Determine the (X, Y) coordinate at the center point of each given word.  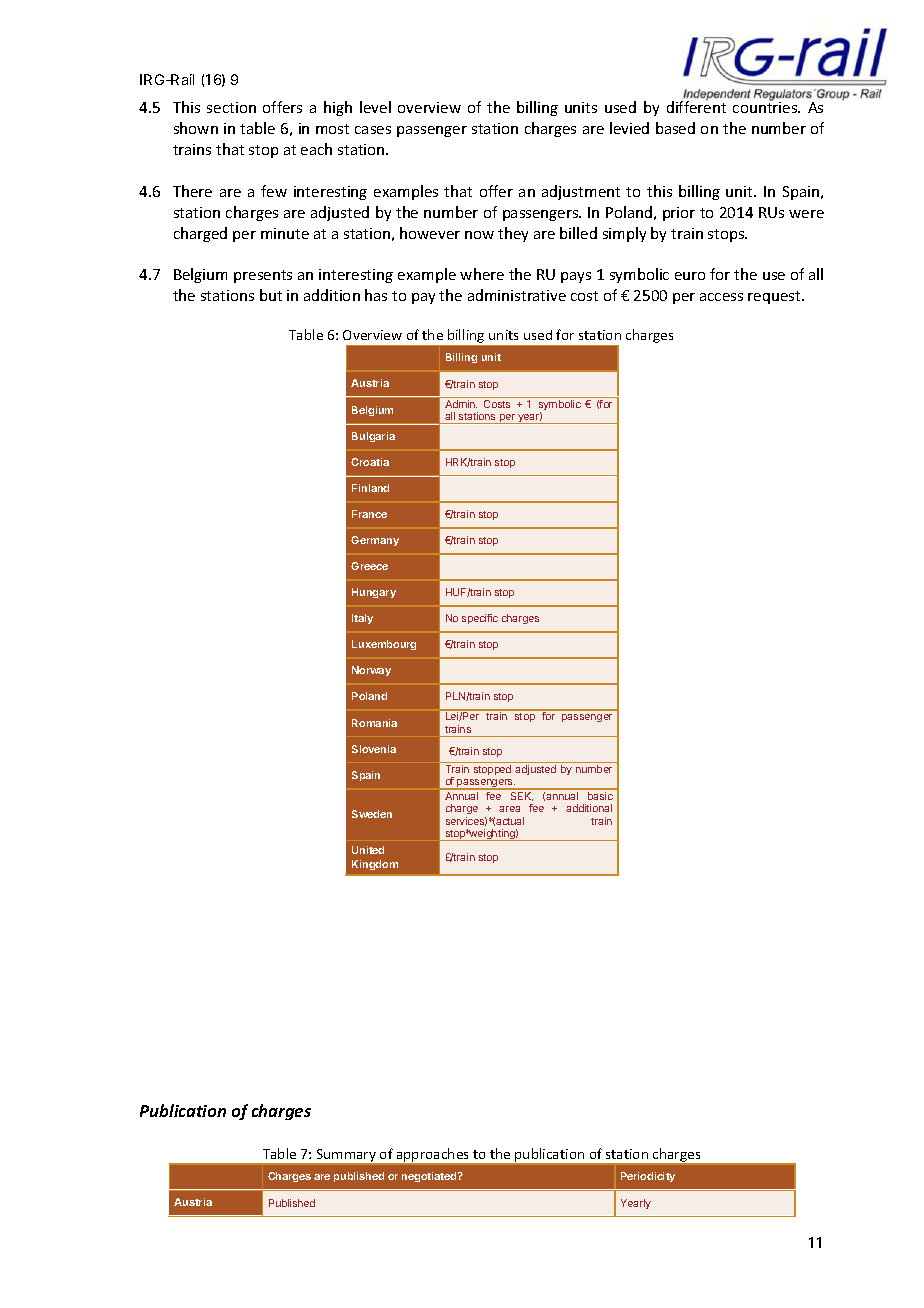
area (509, 809)
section (231, 107)
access (721, 297)
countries (766, 106)
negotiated (430, 1177)
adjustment (581, 192)
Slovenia (374, 749)
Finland (370, 488)
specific (480, 619)
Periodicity (648, 1177)
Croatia (370, 462)
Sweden (372, 814)
